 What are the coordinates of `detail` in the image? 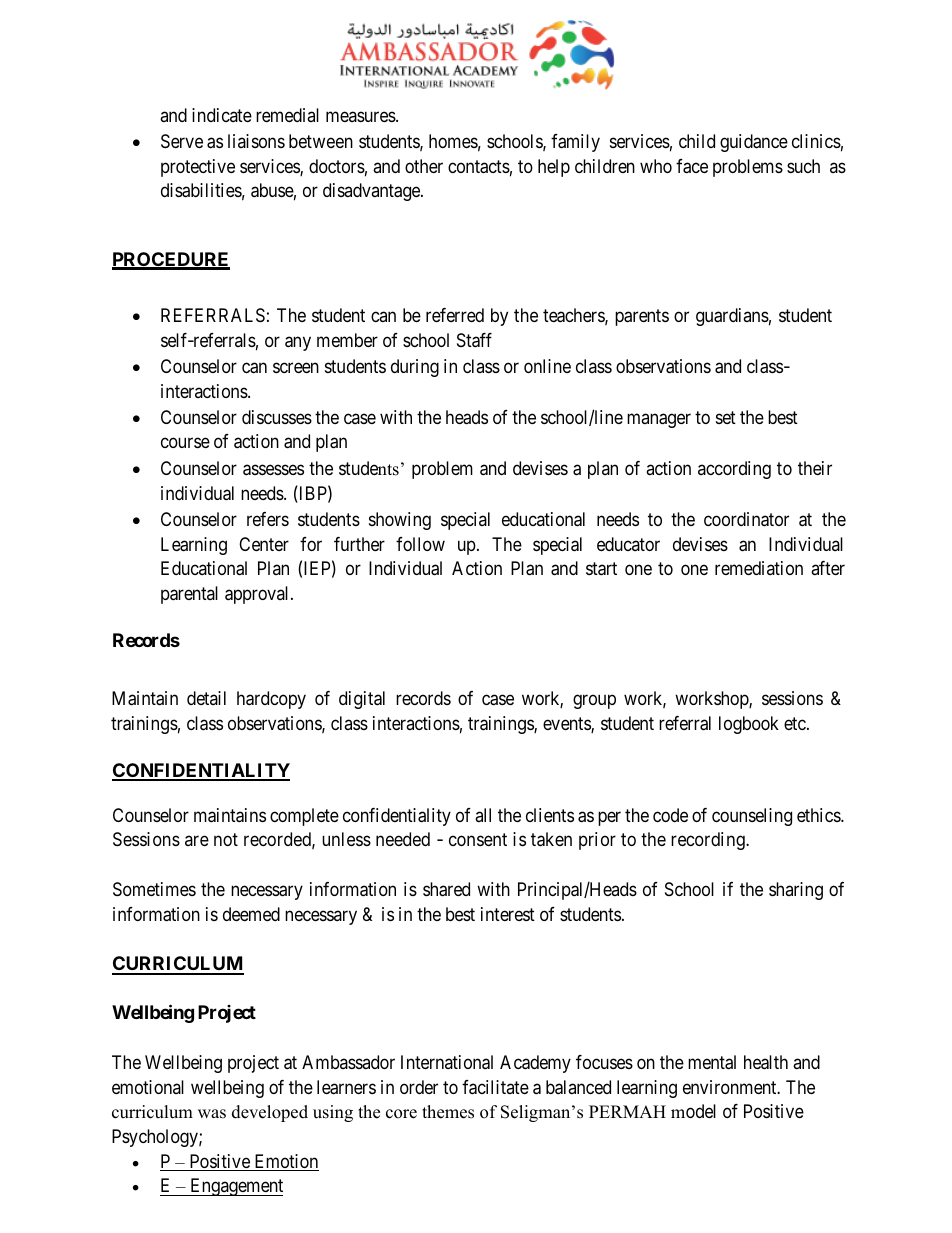 It's located at (206, 698).
